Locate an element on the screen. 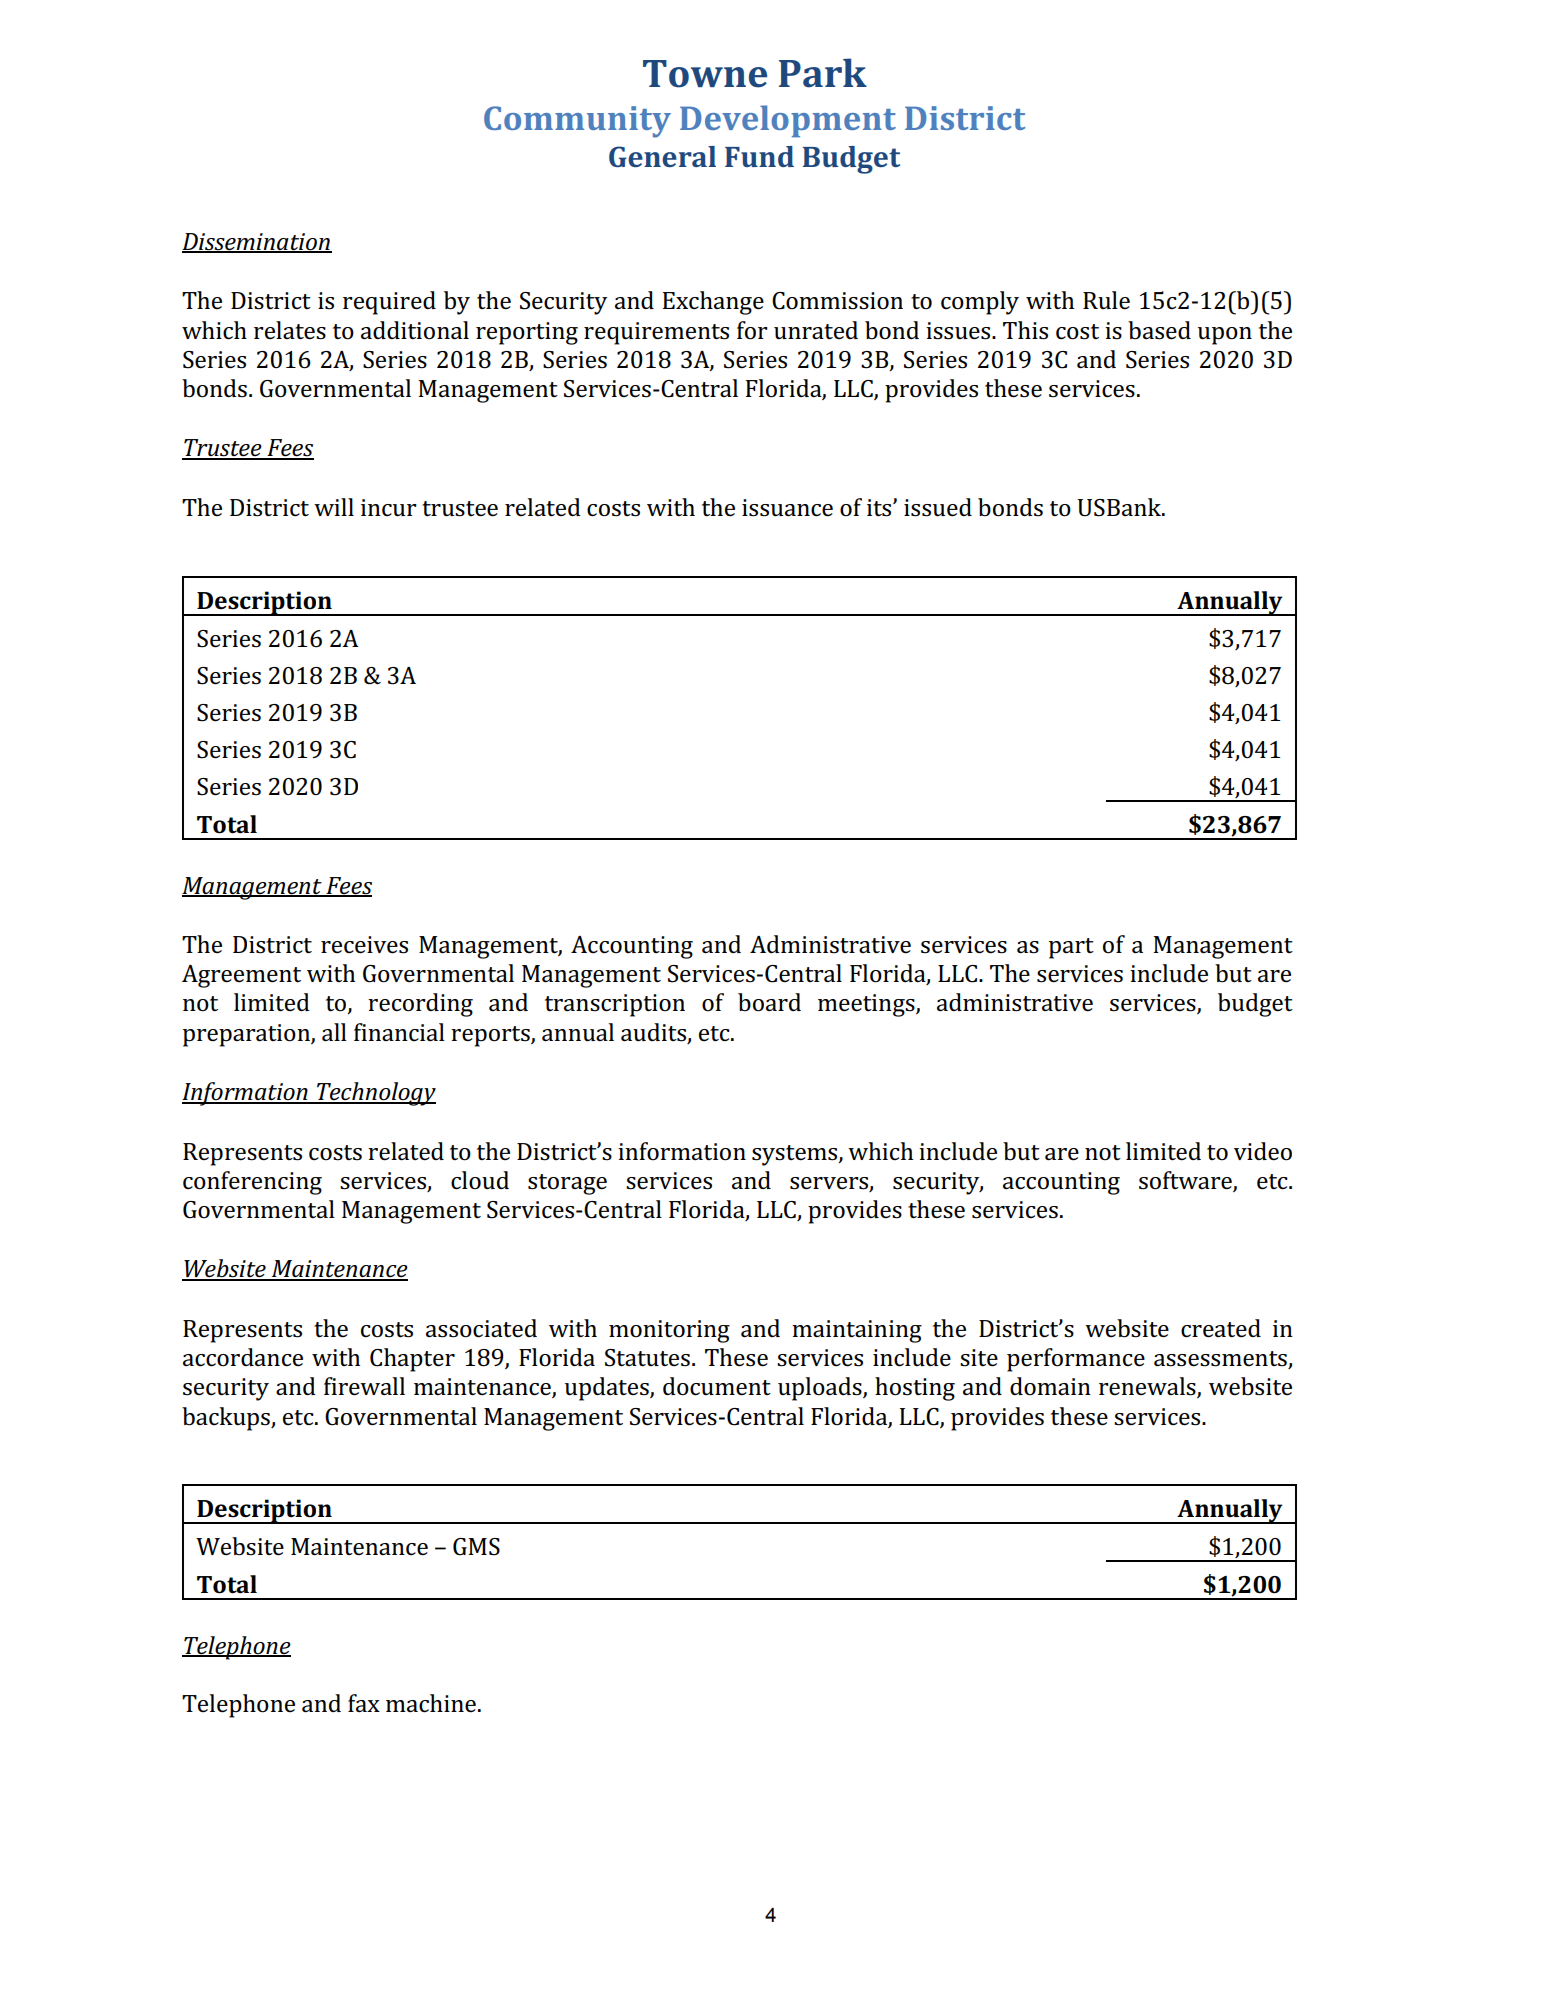  Development is located at coordinates (788, 121).
